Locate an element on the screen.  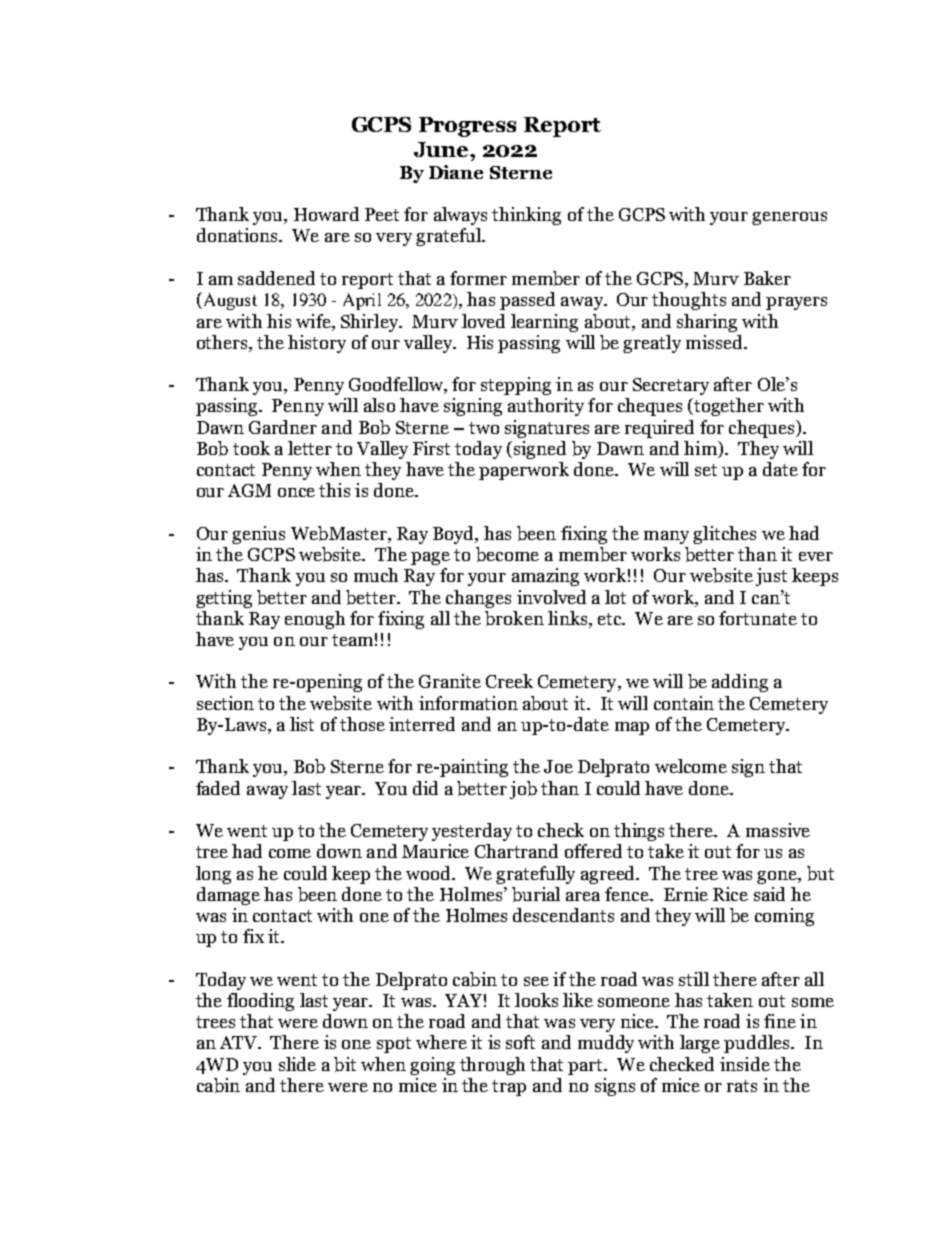
slide is located at coordinates (297, 1064).
